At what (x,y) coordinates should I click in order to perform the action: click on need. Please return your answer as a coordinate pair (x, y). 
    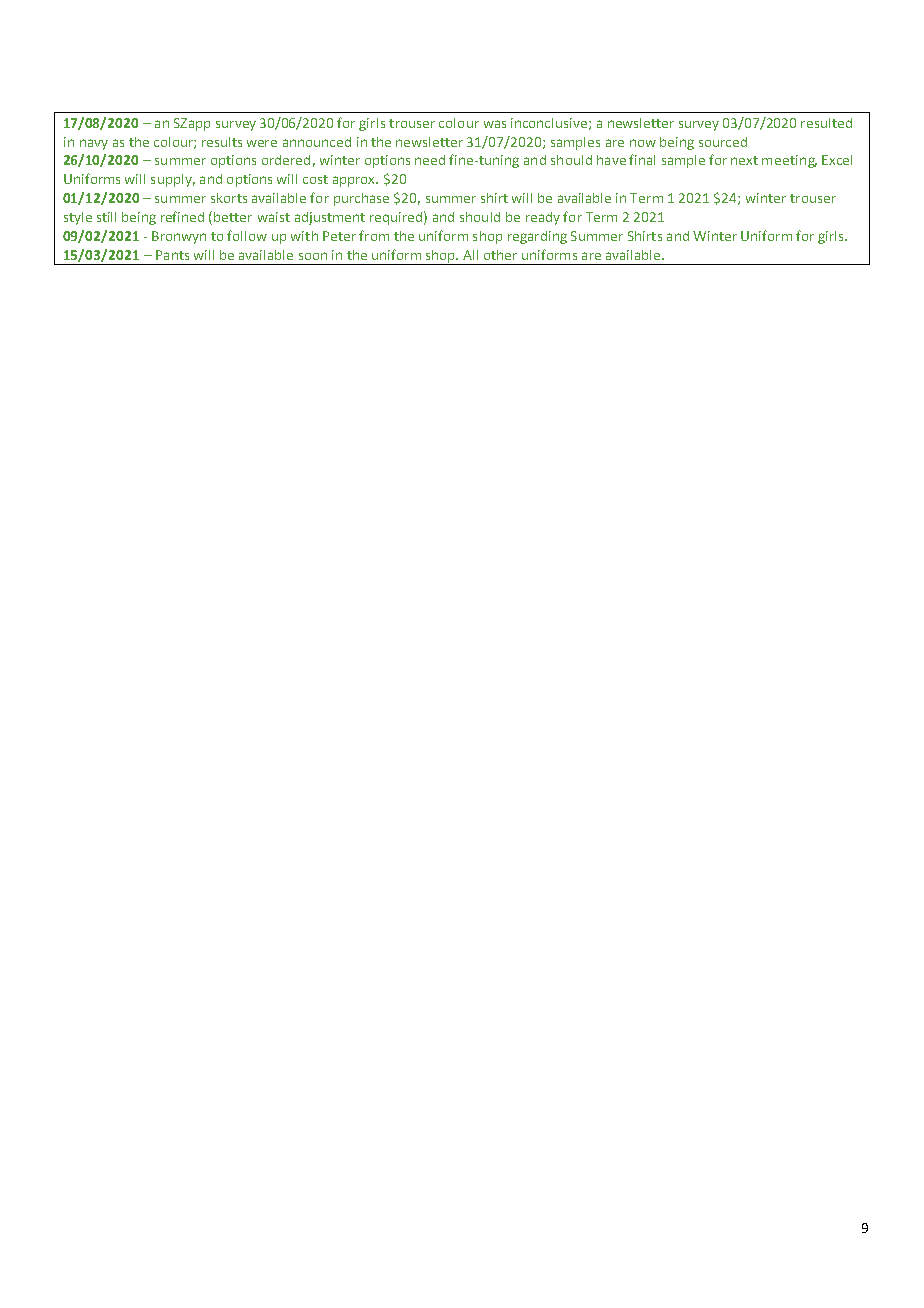
    Looking at the image, I should click on (430, 160).
